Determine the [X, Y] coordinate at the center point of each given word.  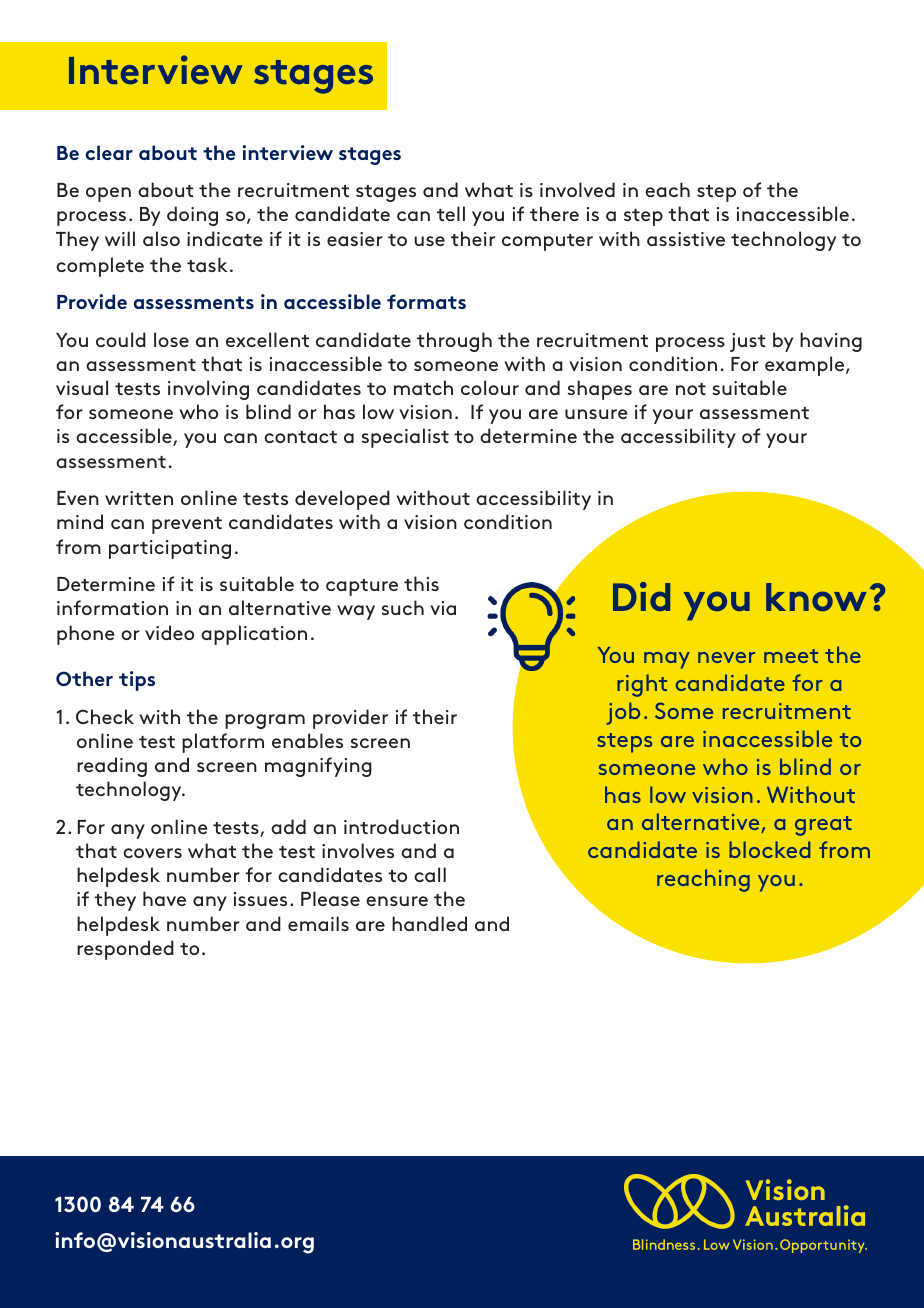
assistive [686, 239]
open [108, 194]
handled [429, 923]
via [443, 608]
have [164, 898]
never [726, 657]
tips [137, 681]
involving [208, 390]
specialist [405, 438]
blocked [769, 849]
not [691, 389]
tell [451, 213]
